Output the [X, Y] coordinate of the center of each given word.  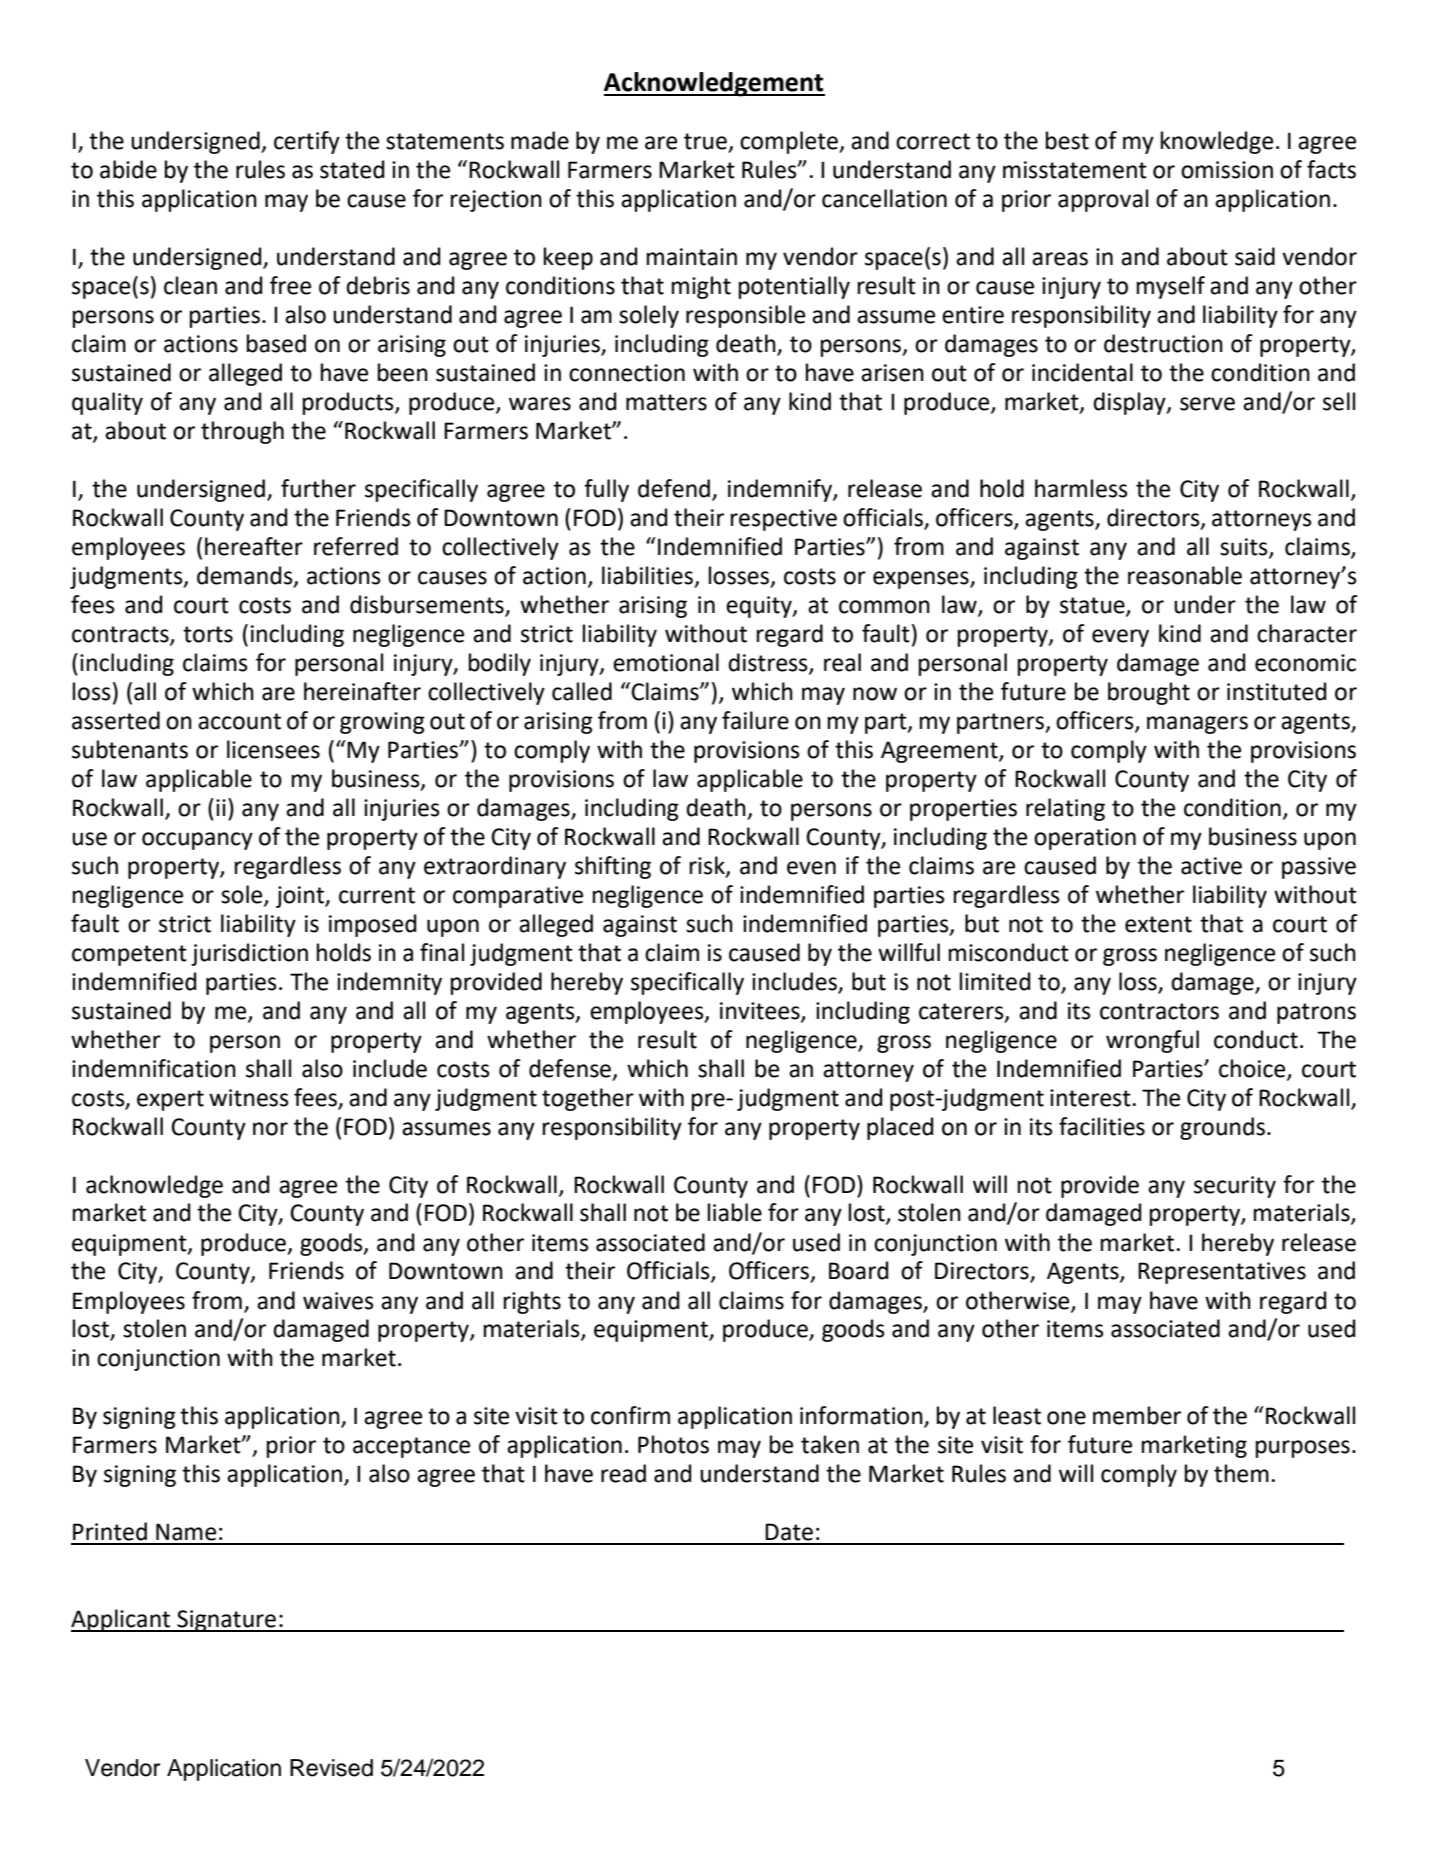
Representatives [1222, 1273]
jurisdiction [249, 954]
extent [1158, 924]
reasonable [1185, 575]
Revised [331, 1768]
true [705, 141]
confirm [630, 1415]
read [623, 1473]
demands [246, 576]
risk [708, 866]
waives [338, 1301]
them [1241, 1473]
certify [307, 142]
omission [1227, 170]
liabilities [647, 575]
